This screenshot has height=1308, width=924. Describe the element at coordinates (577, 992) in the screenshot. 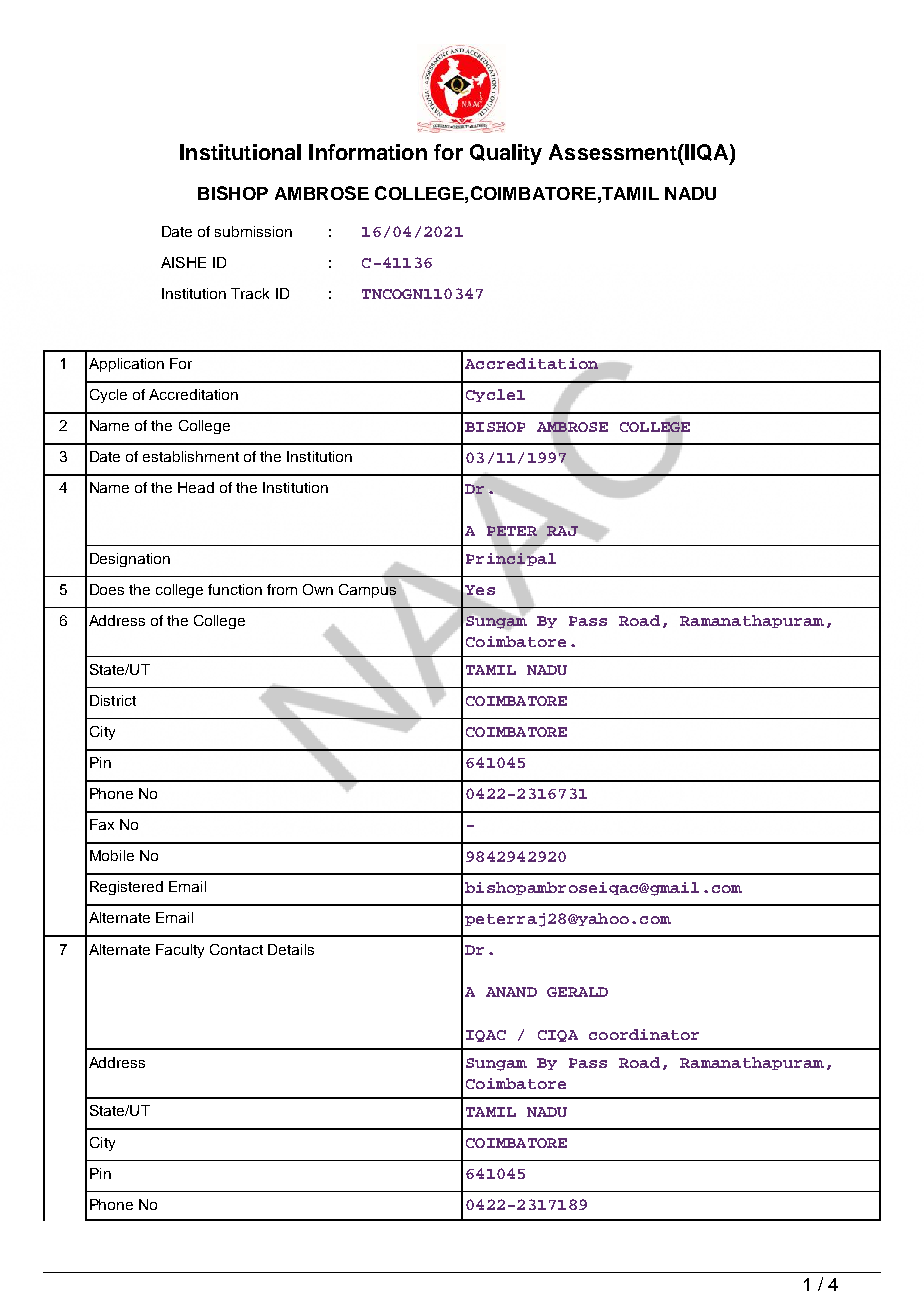

I see `GERALD` at that location.
